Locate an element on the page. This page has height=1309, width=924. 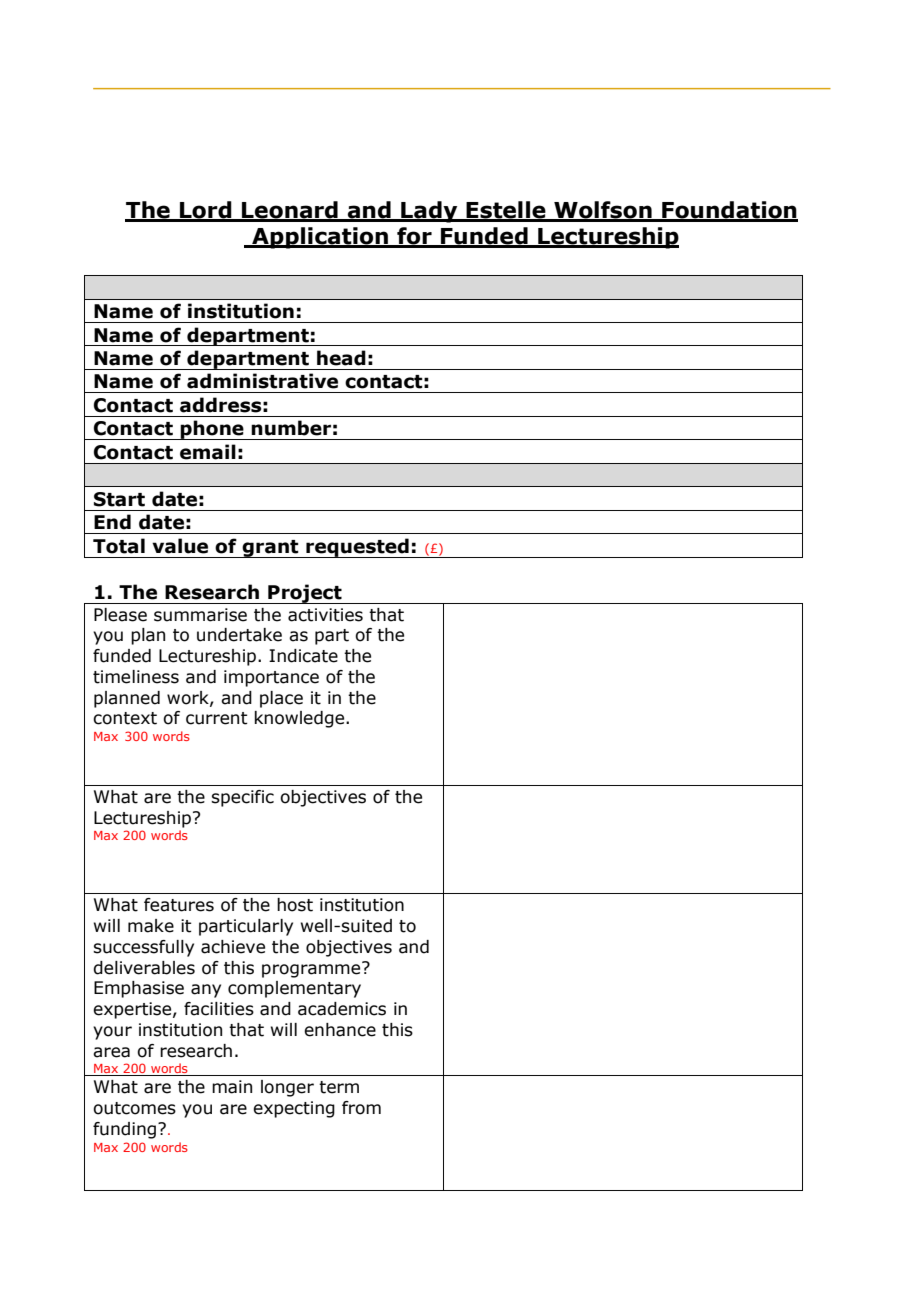
Application is located at coordinates (320, 238).
